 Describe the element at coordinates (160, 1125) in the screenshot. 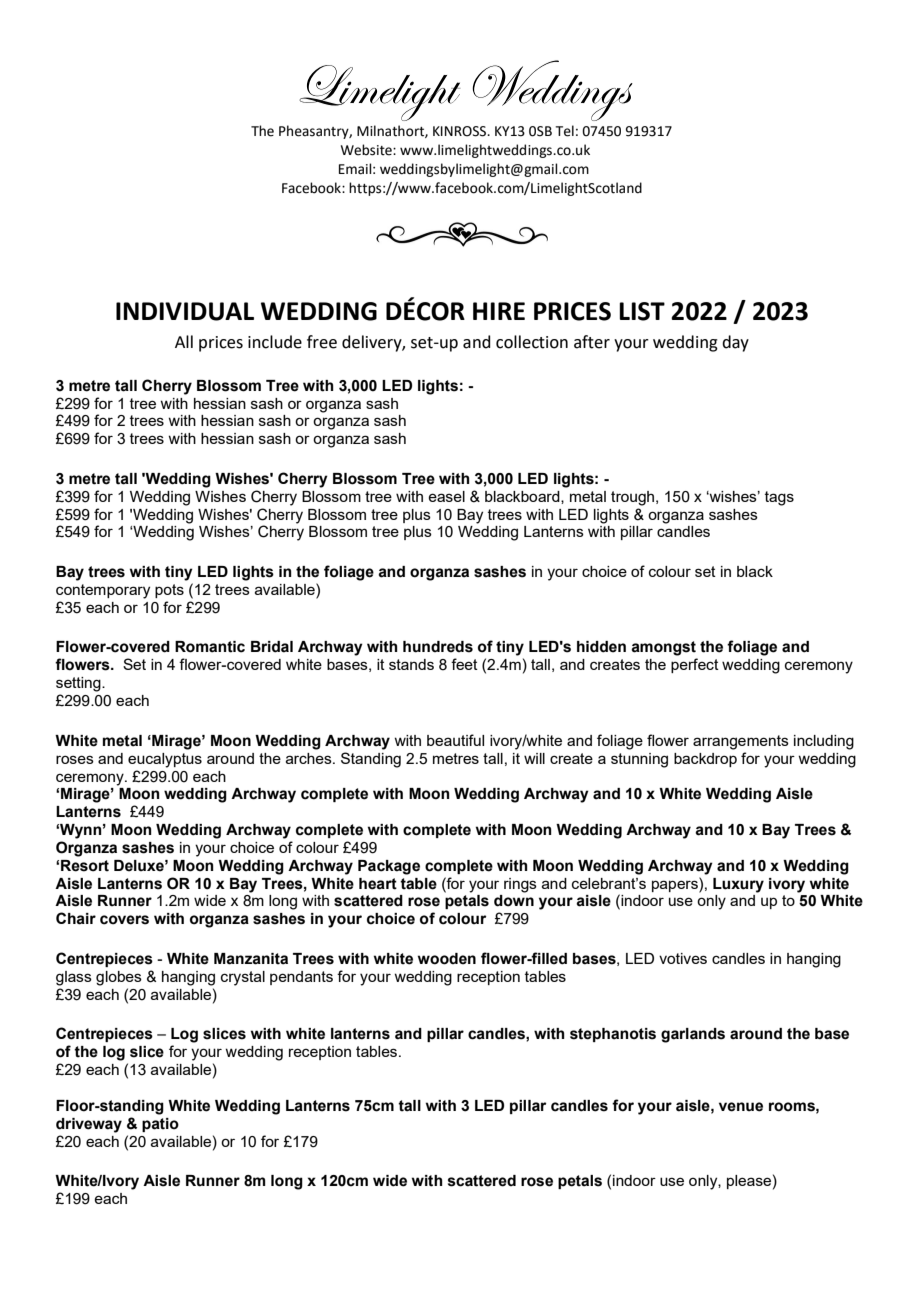

I see `patio` at that location.
